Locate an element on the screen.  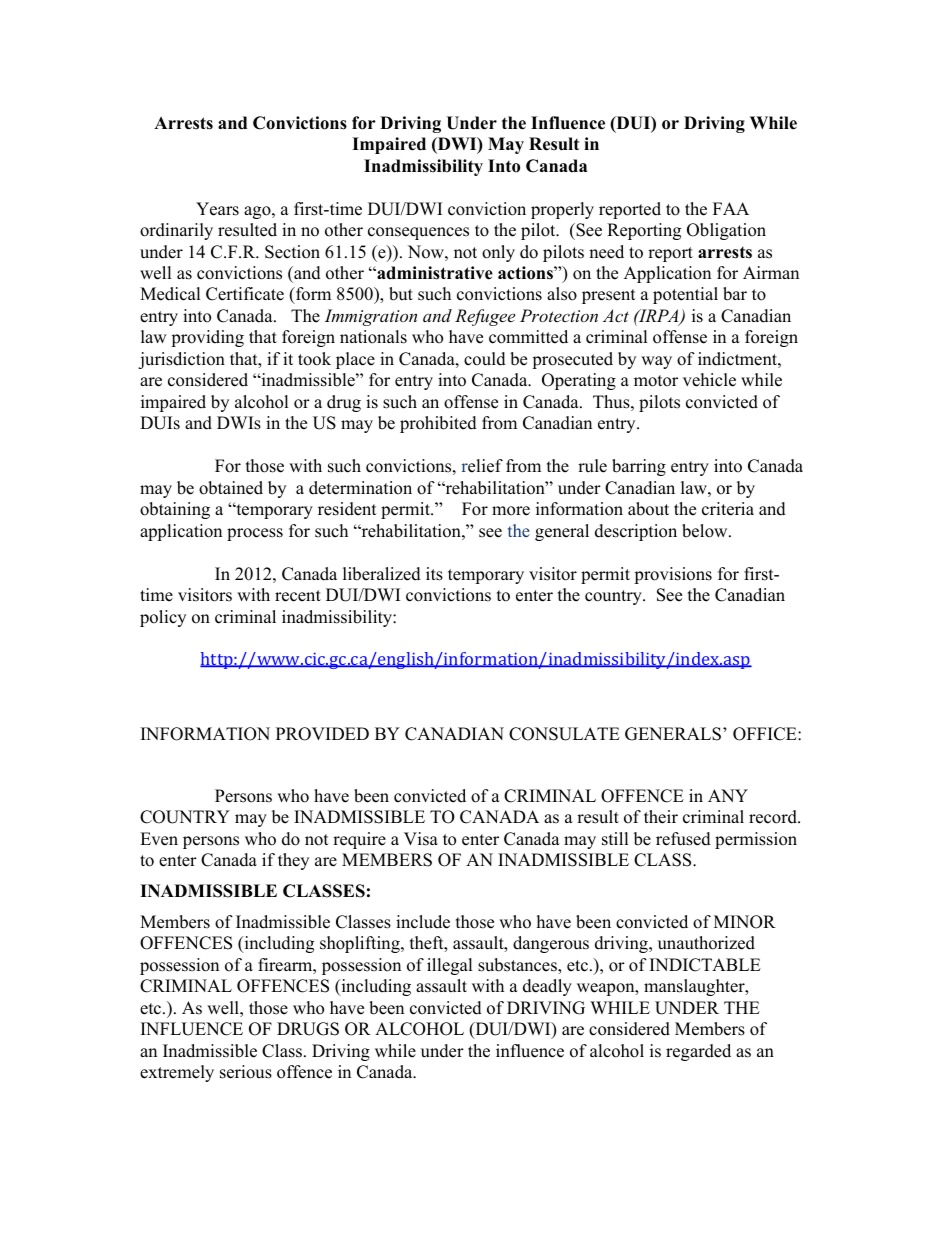
they is located at coordinates (293, 861).
